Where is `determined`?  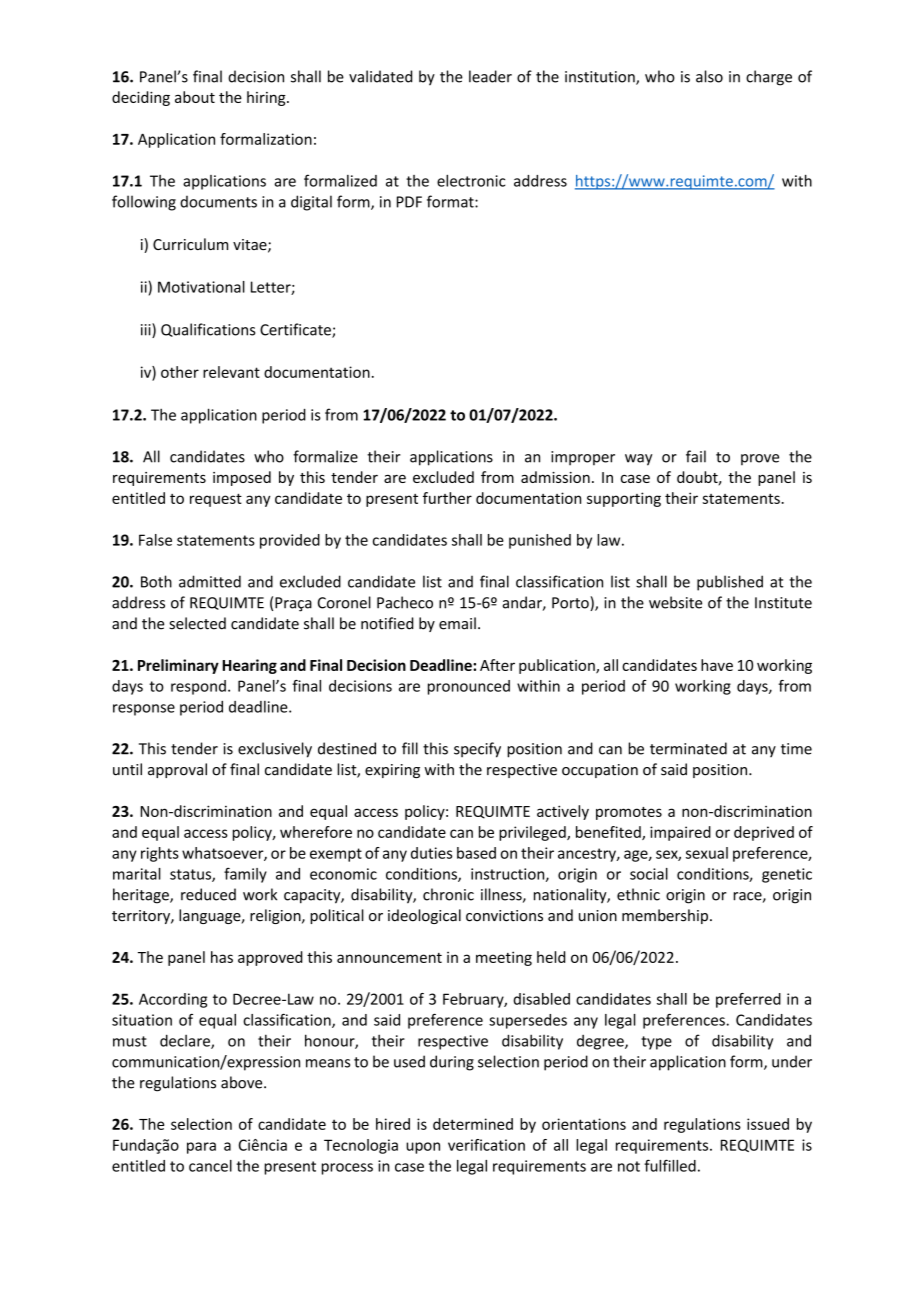 determined is located at coordinates (473, 1124).
